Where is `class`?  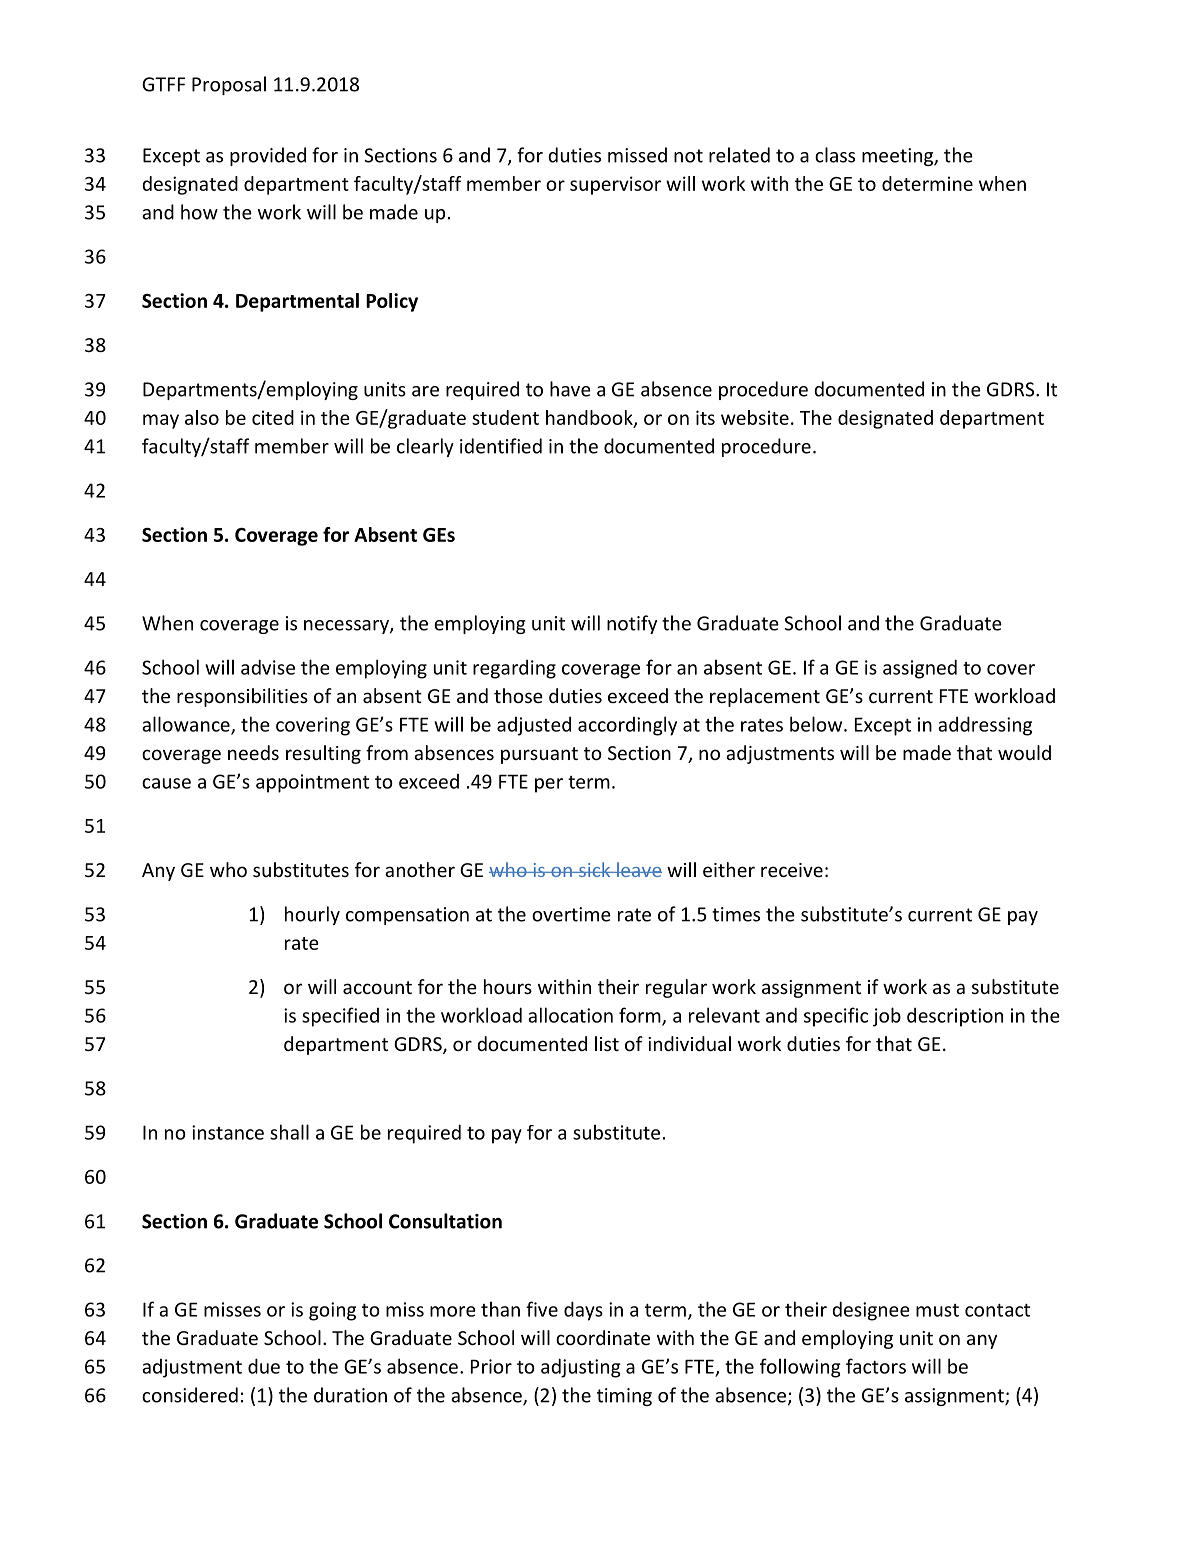
class is located at coordinates (835, 155).
